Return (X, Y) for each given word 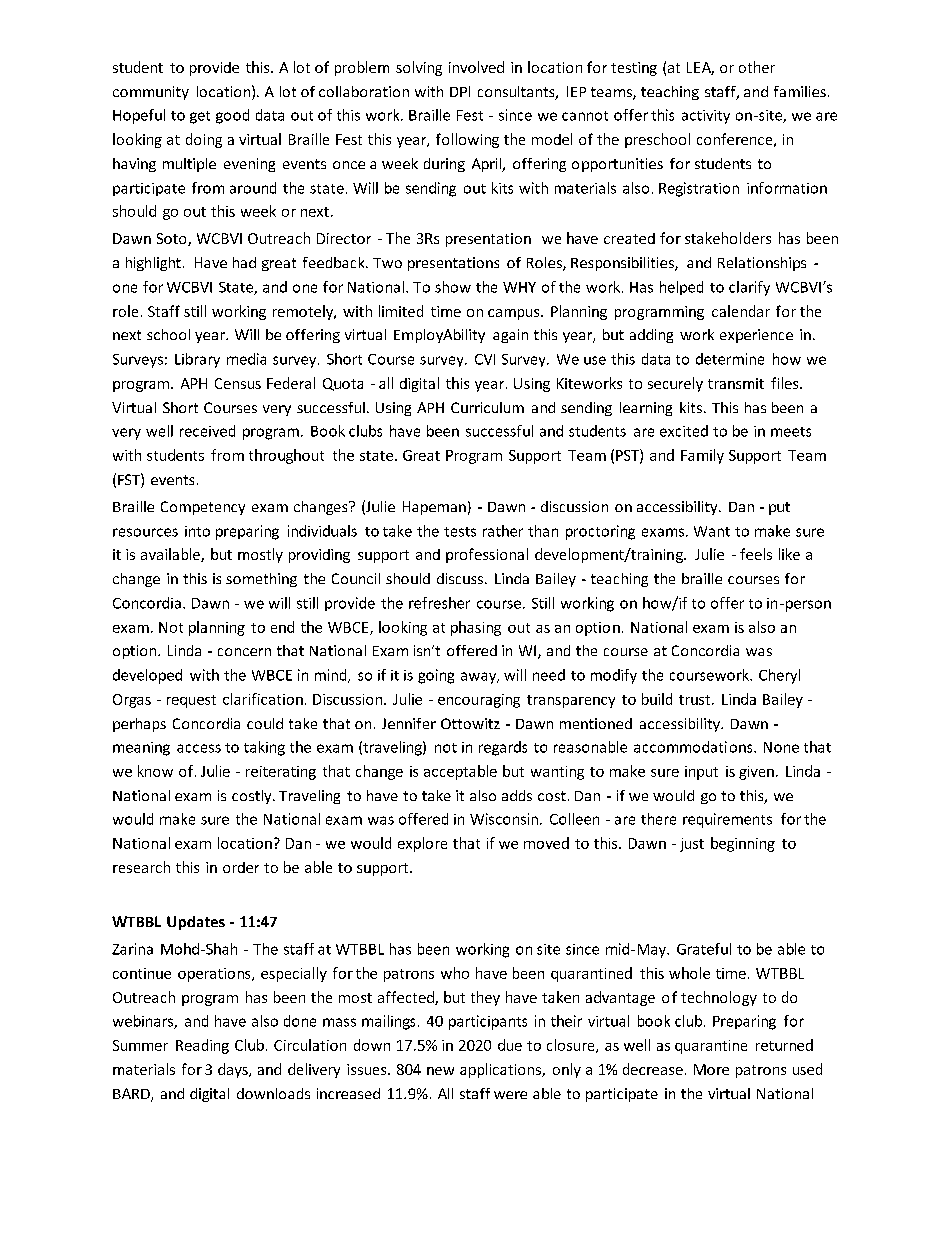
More (711, 1069)
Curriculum (487, 407)
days (234, 1070)
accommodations (694, 747)
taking (264, 748)
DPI (460, 91)
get (200, 117)
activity (706, 117)
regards (503, 748)
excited (684, 431)
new (440, 1071)
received (207, 431)
